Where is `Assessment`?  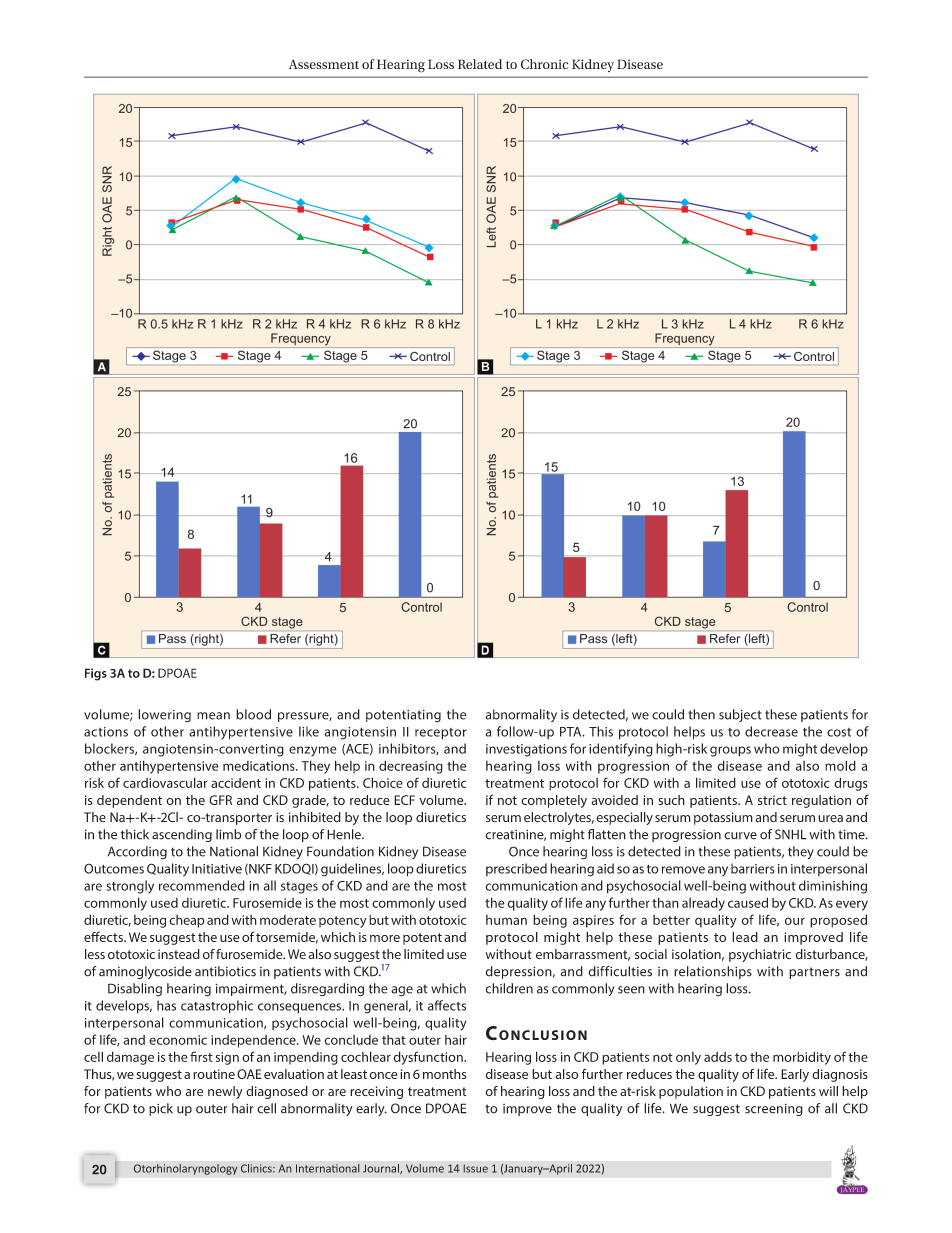
Assessment is located at coordinates (324, 64).
